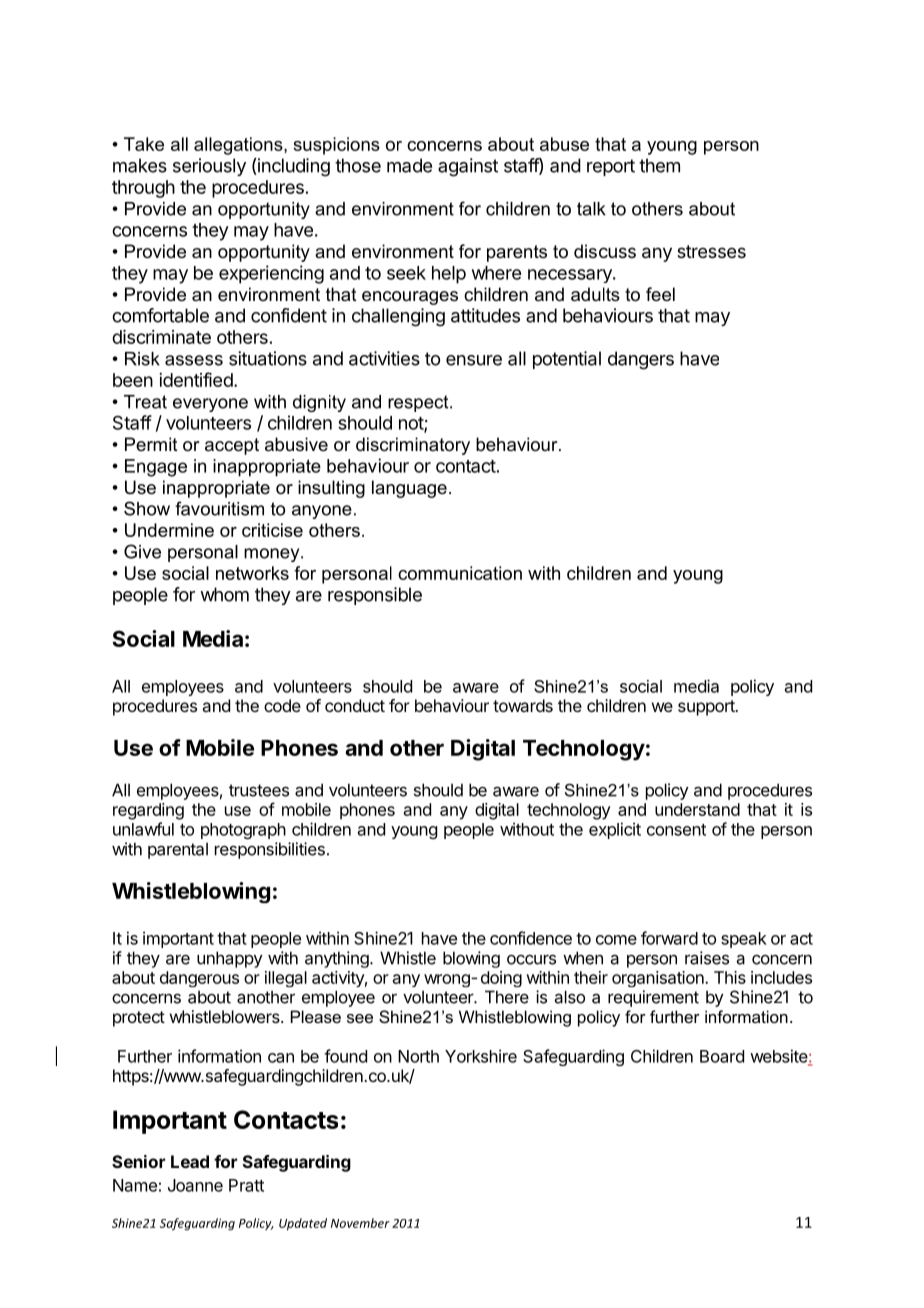  I want to click on accept, so click(232, 446).
